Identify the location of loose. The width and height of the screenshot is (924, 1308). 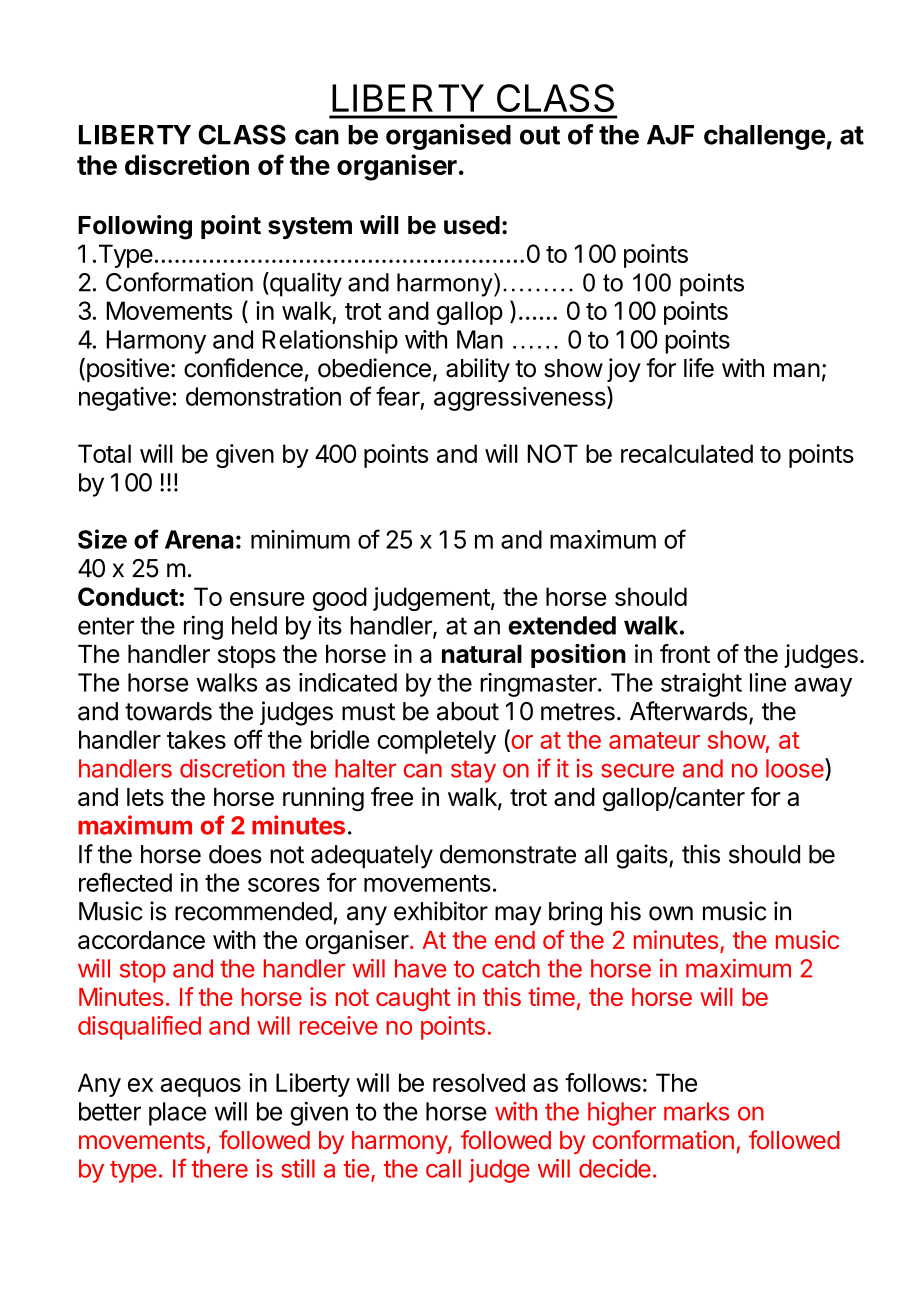
(796, 768).
